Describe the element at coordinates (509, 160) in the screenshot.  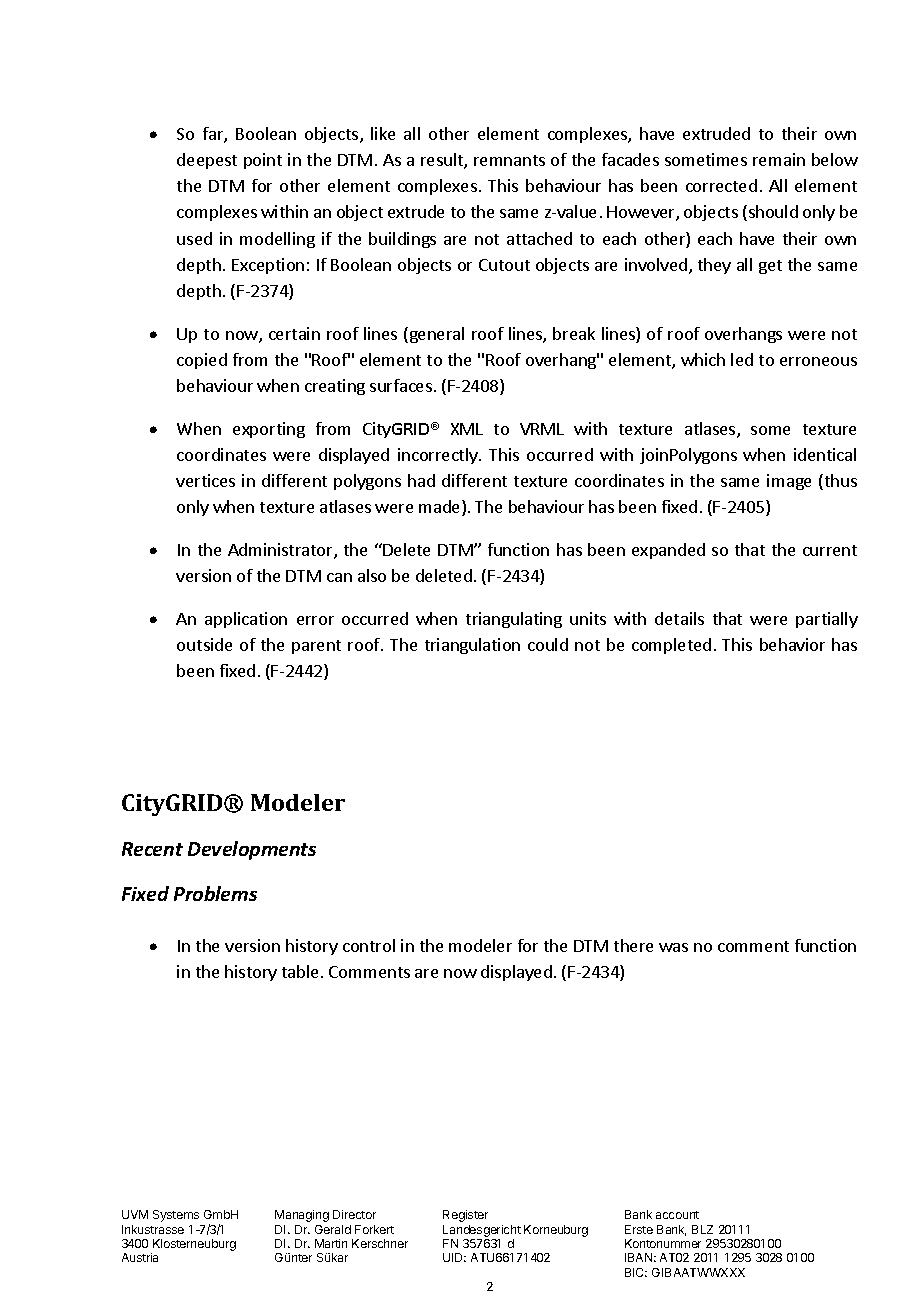
I see `remnants` at that location.
